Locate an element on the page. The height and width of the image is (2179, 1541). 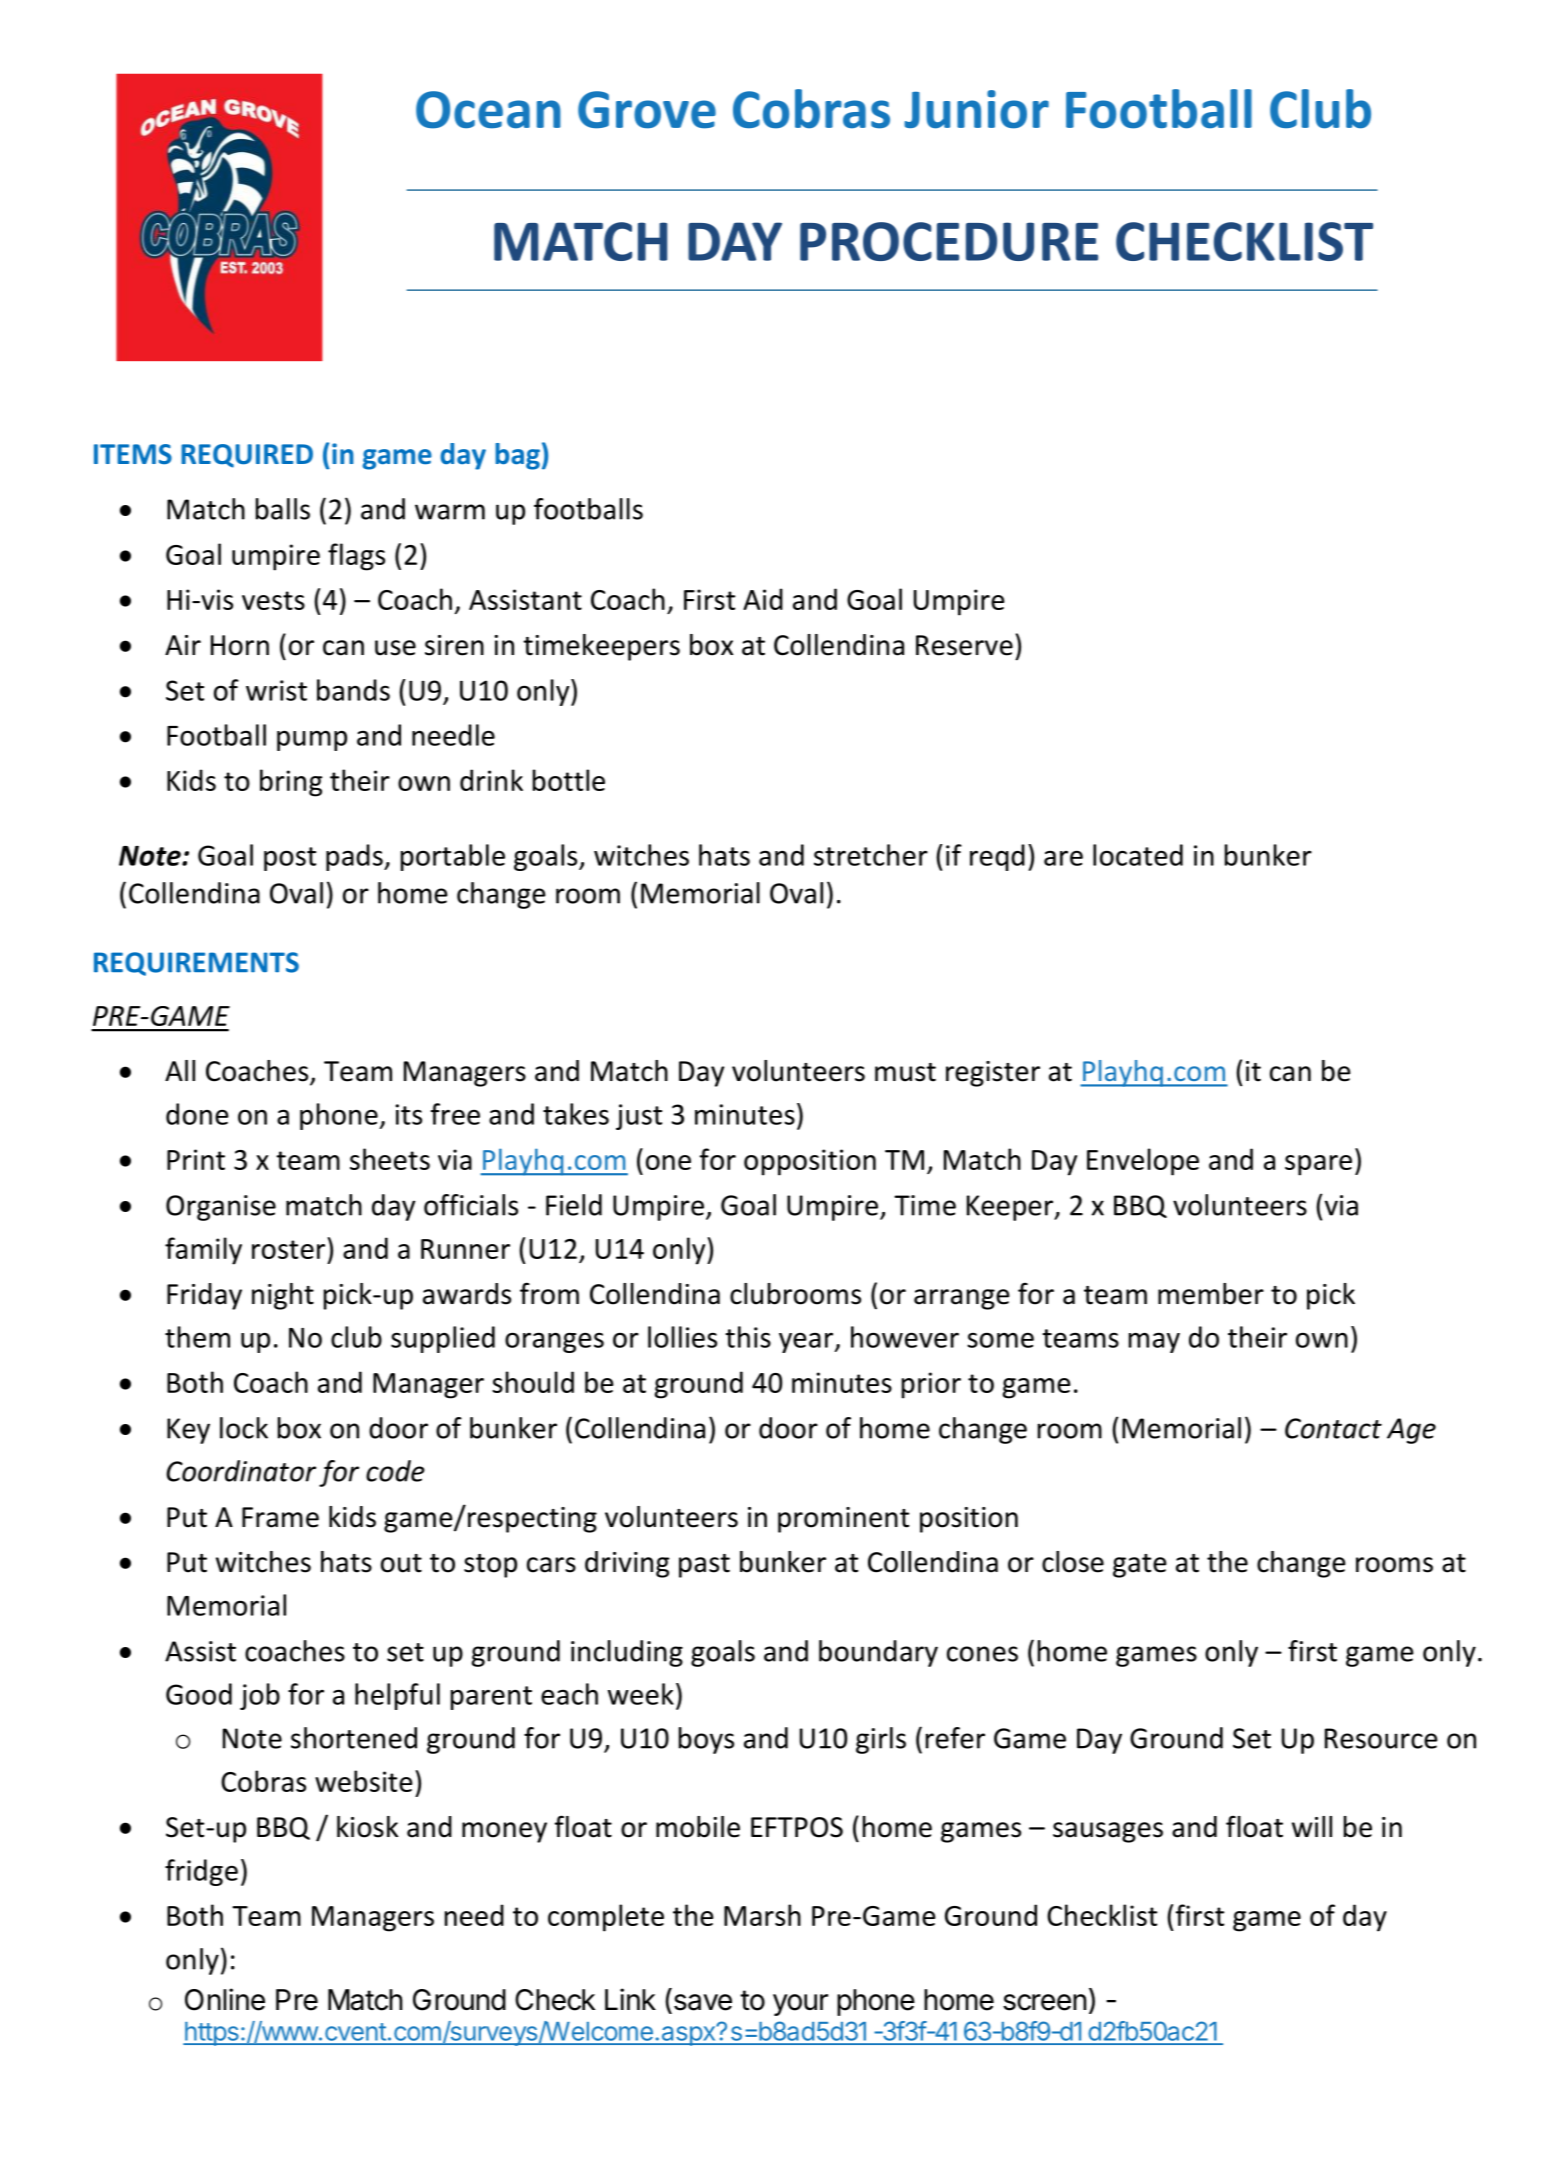
done is located at coordinates (197, 1114).
